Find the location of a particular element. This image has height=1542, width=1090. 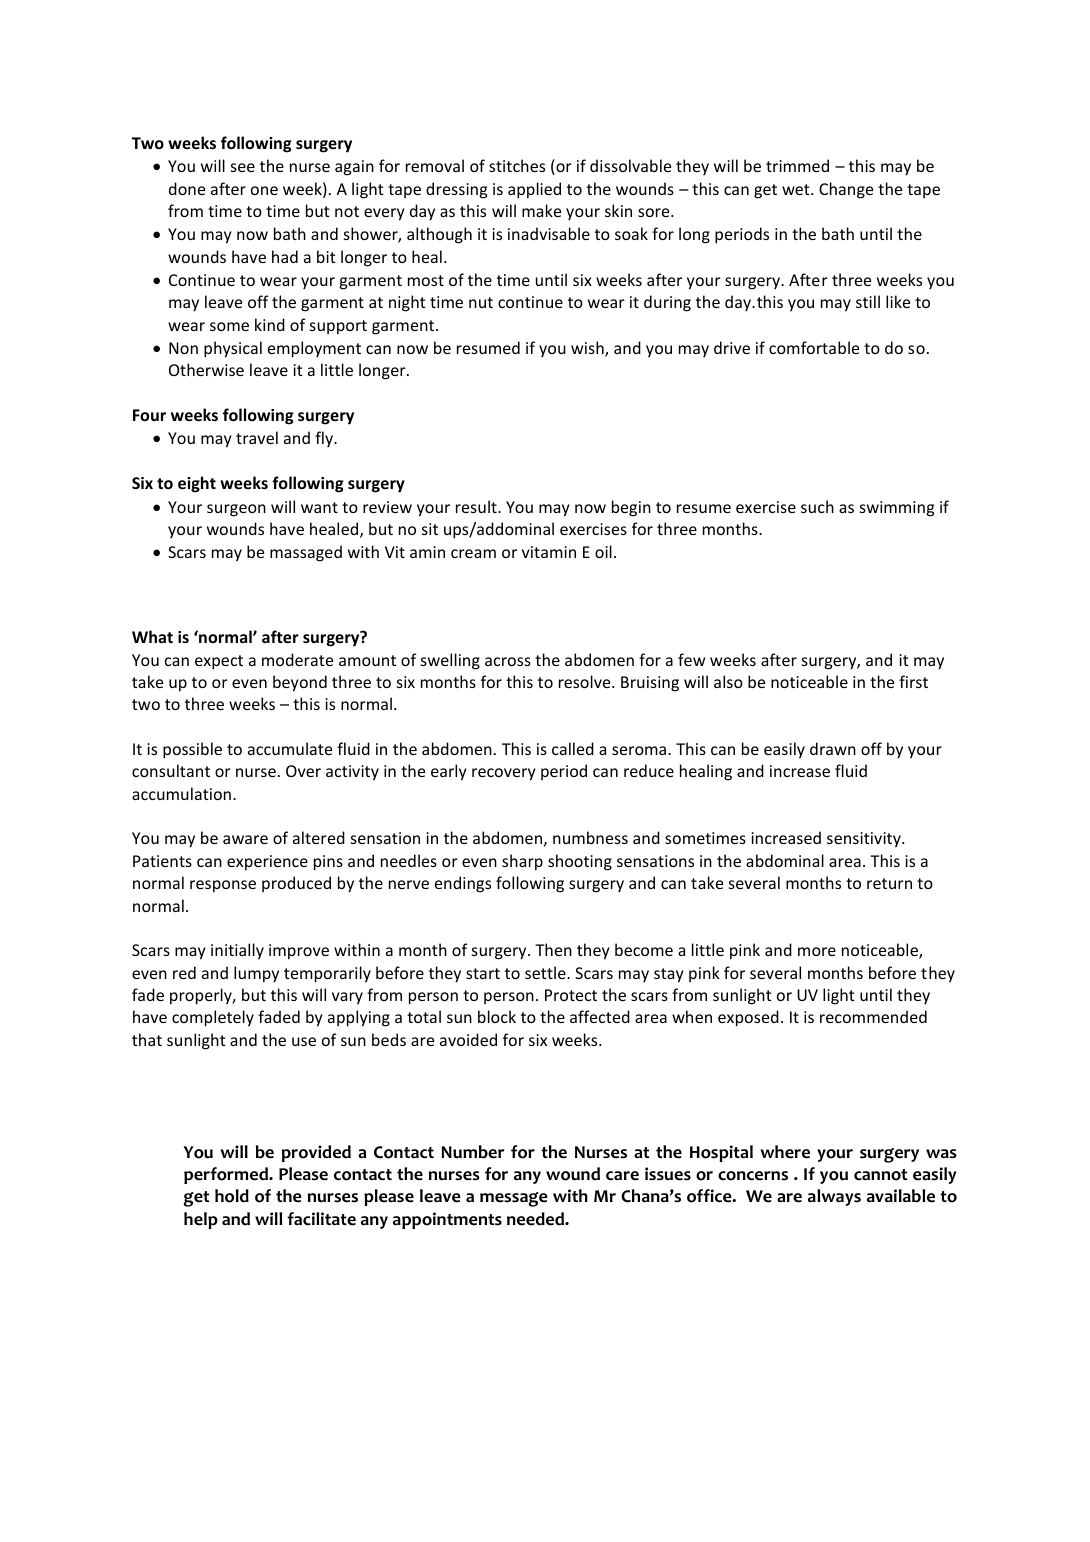

see is located at coordinates (243, 167).
